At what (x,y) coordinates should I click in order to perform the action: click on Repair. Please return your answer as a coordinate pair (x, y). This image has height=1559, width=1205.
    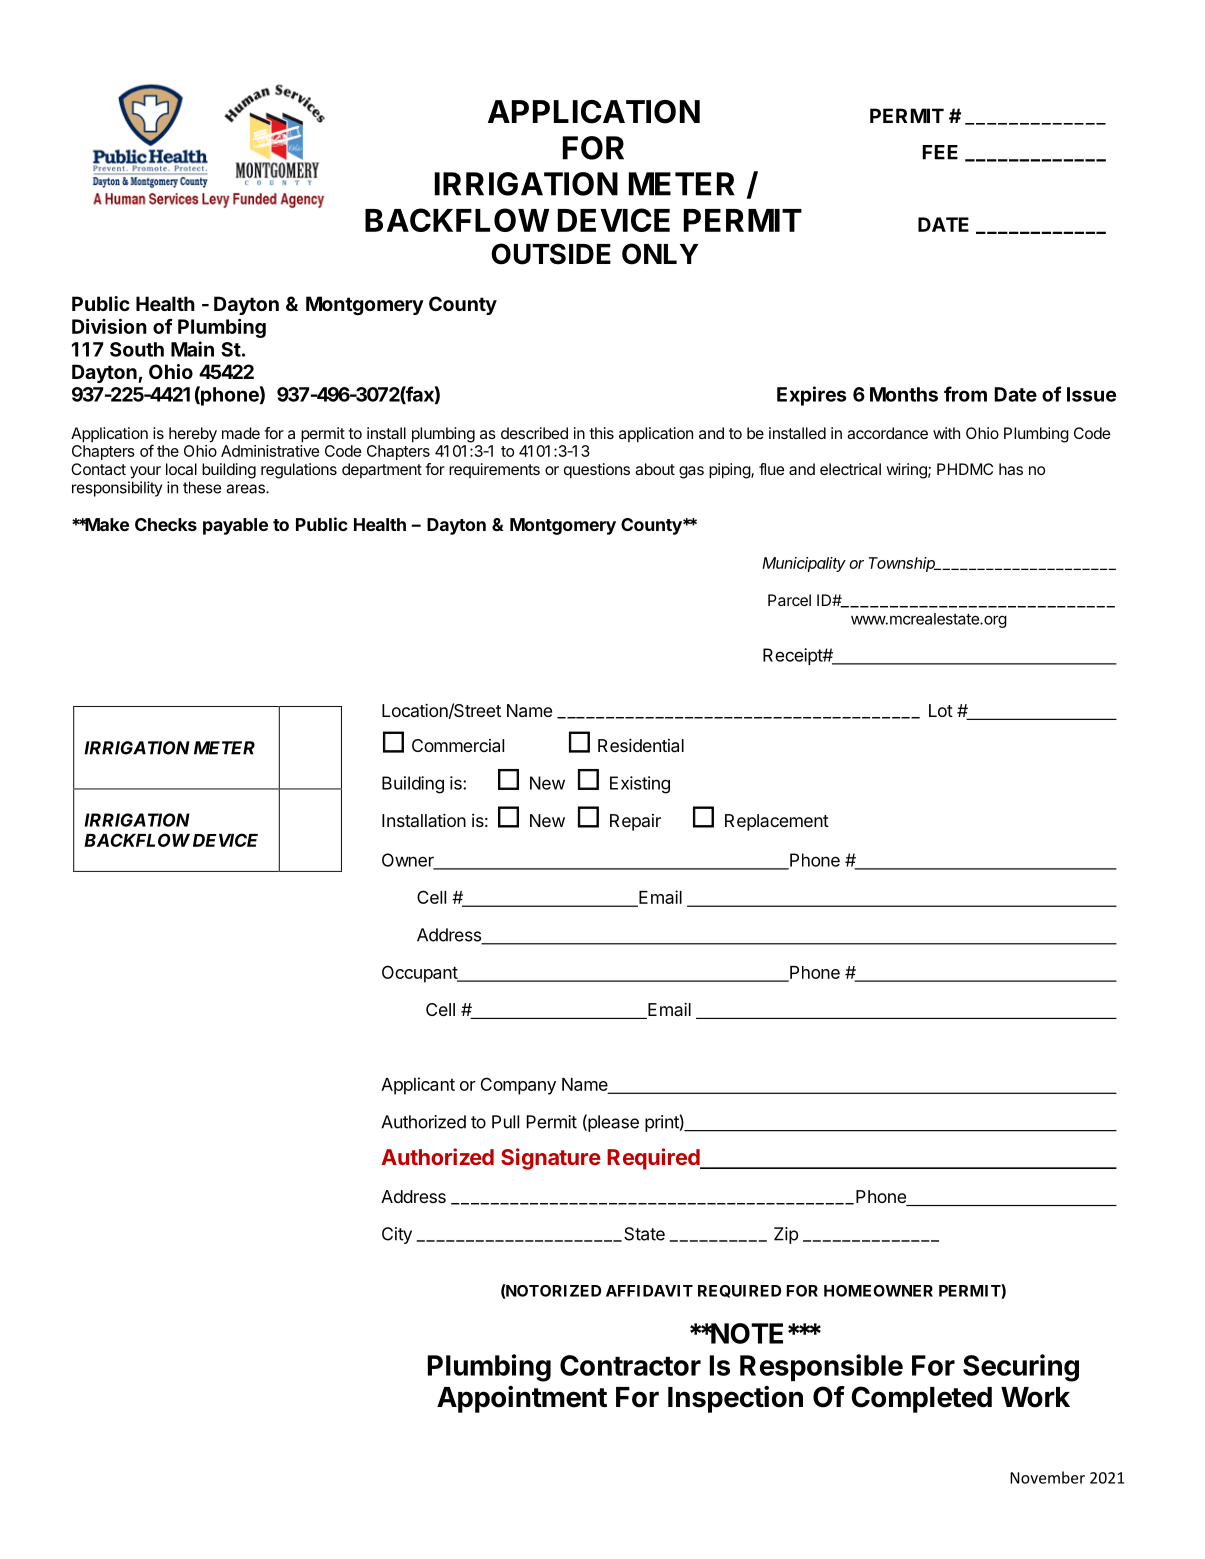
    Looking at the image, I should click on (635, 822).
